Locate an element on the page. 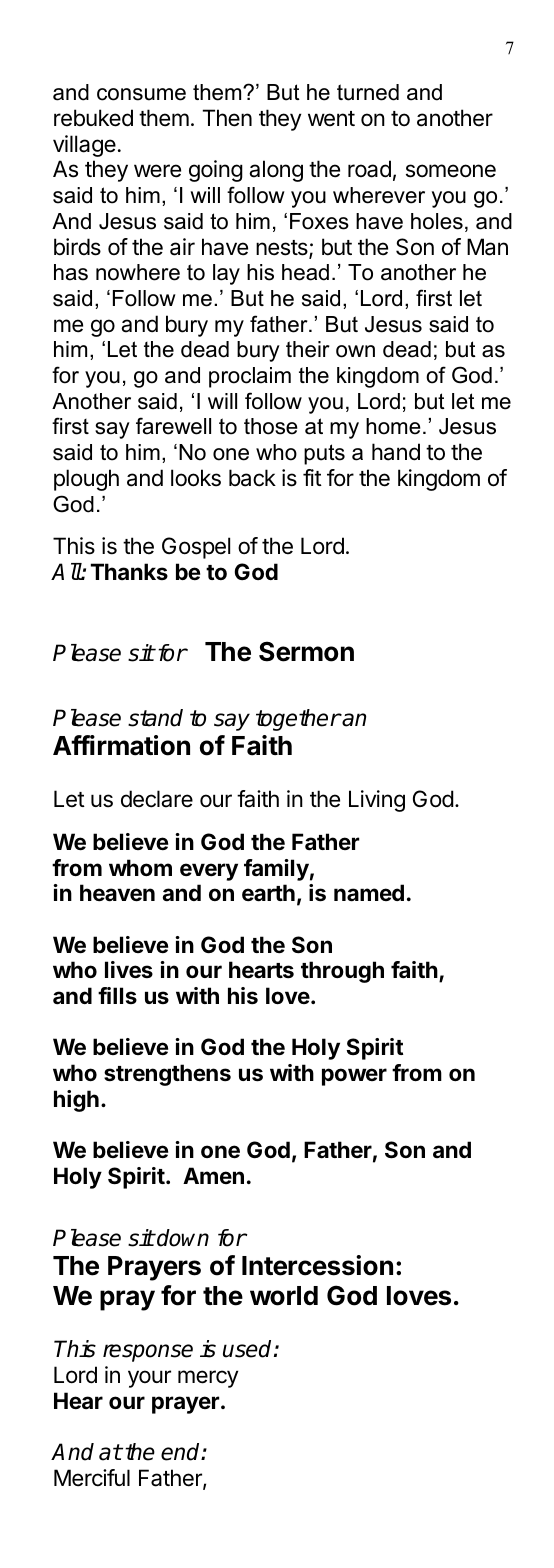  Thanks is located at coordinates (129, 571).
